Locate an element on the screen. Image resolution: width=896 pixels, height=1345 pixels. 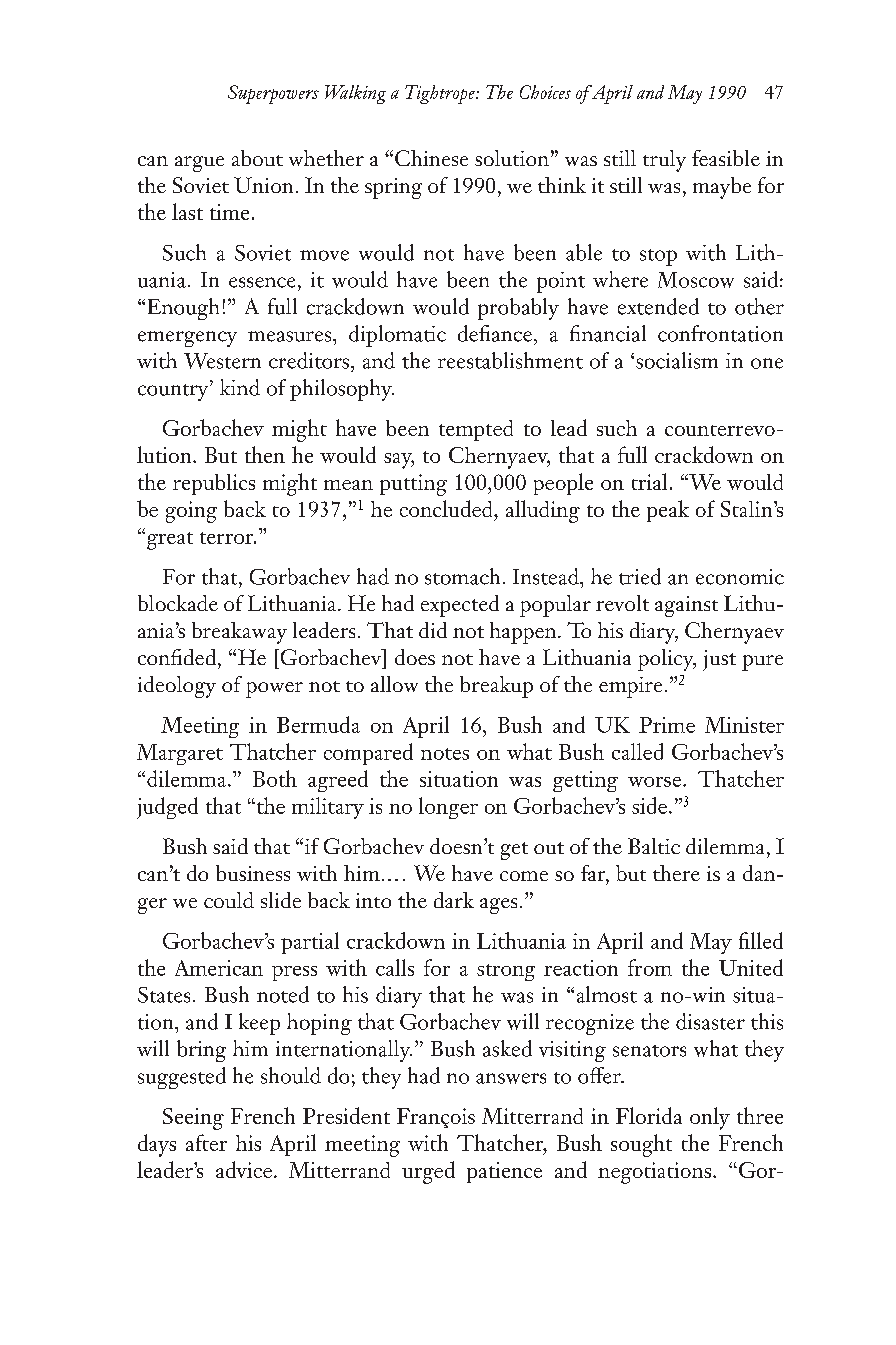
about is located at coordinates (257, 158).
